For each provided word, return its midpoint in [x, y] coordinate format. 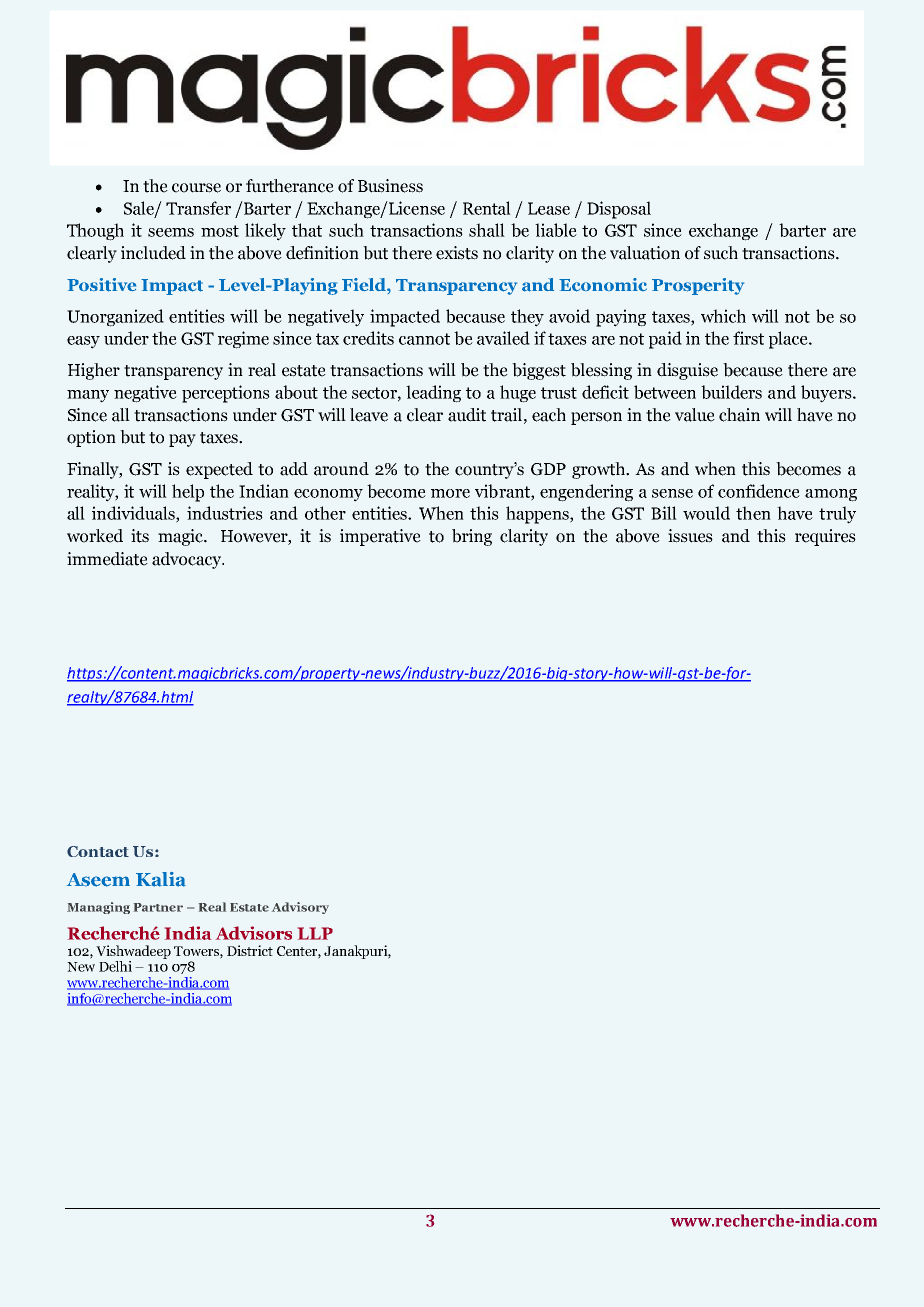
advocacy [187, 560]
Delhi [115, 966]
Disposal [619, 210]
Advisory [300, 908]
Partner [158, 907]
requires [825, 537]
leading [433, 394]
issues [690, 536]
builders [731, 392]
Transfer [198, 208]
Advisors [254, 933]
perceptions [226, 394]
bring [472, 537]
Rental [487, 208]
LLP [315, 933]
